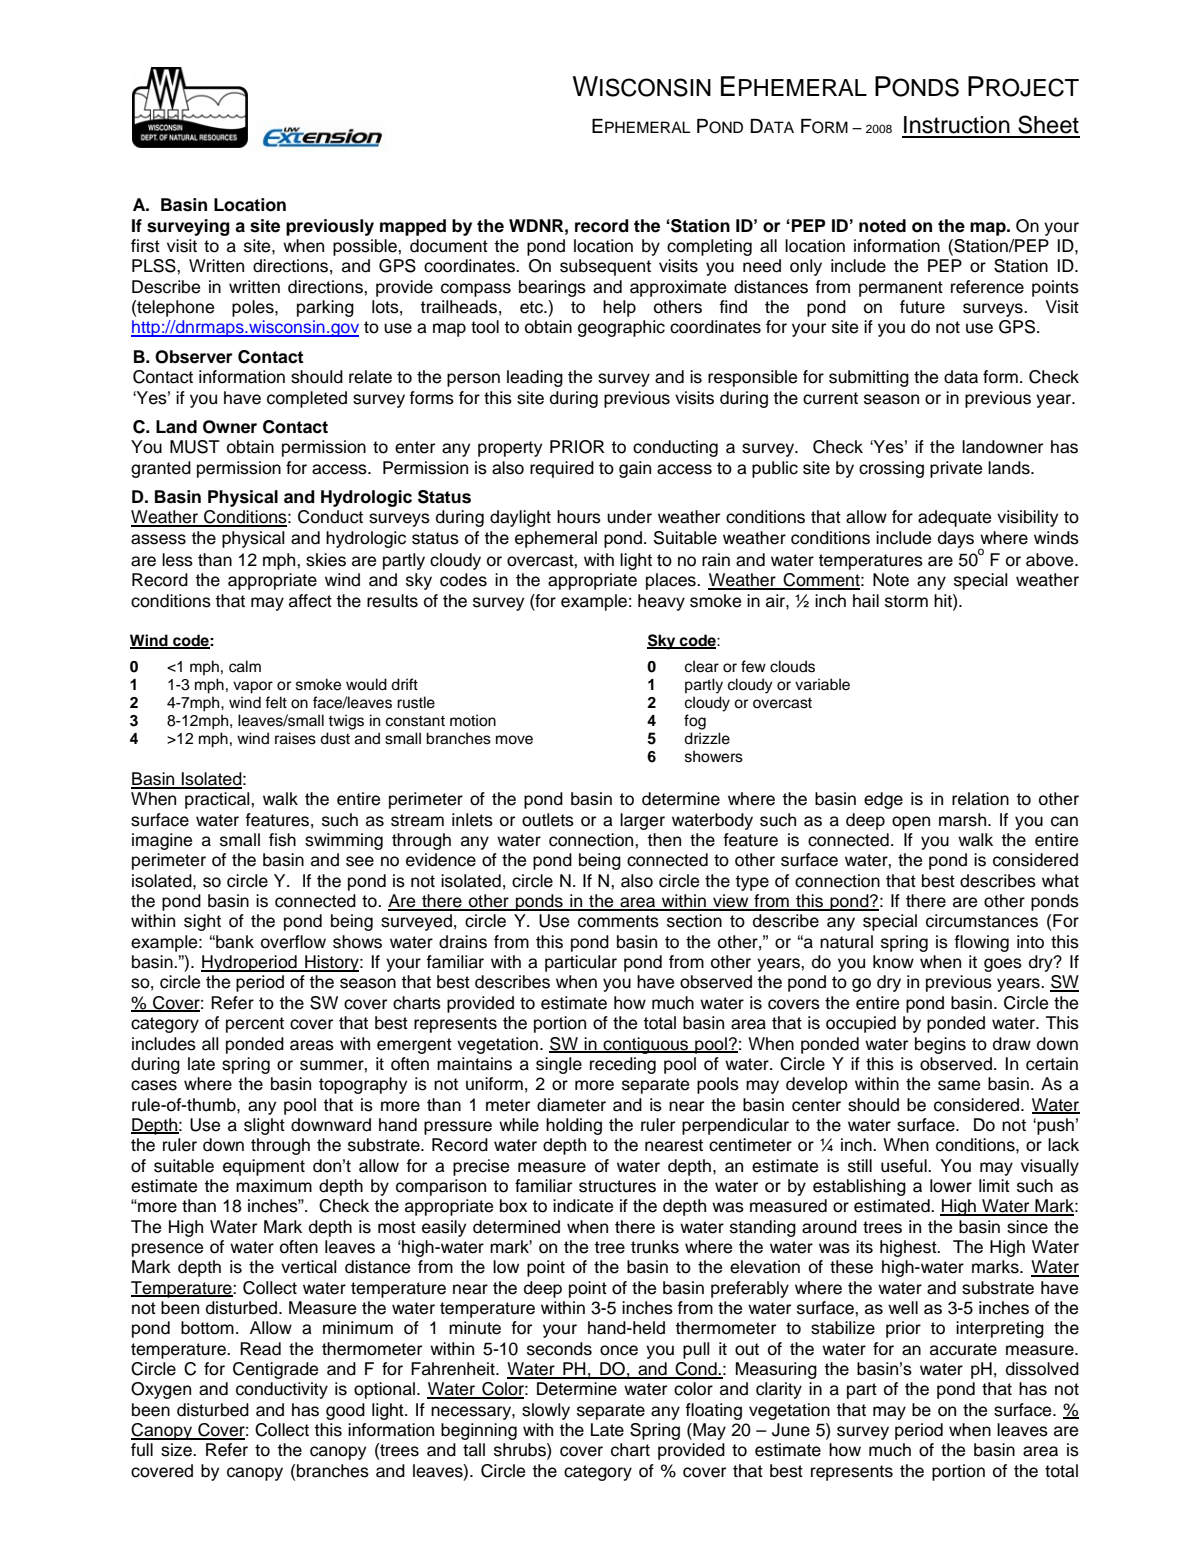 The image size is (1203, 1557). I want to click on larger, so click(642, 821).
